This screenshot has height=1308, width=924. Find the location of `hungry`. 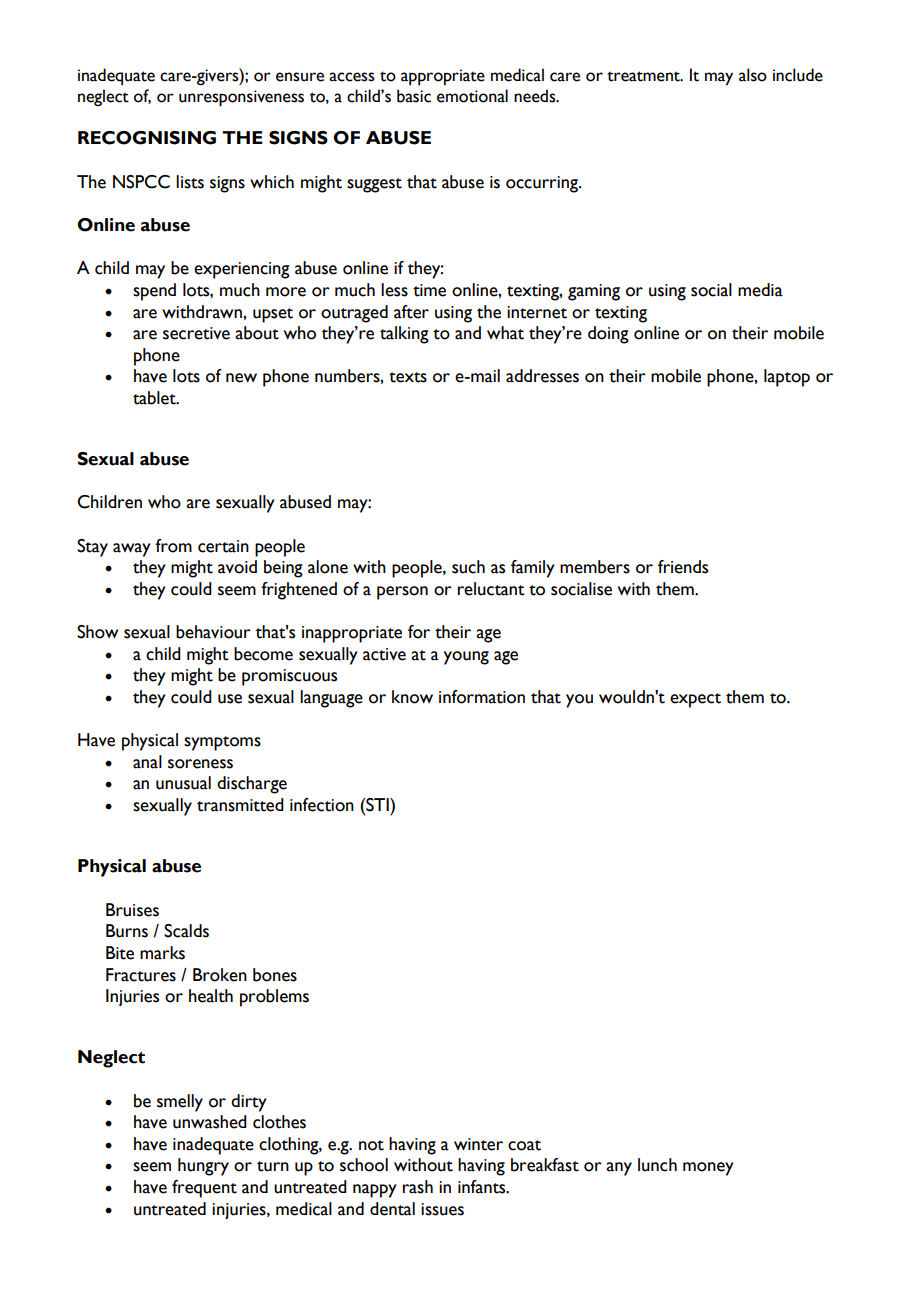

hungry is located at coordinates (203, 1167).
